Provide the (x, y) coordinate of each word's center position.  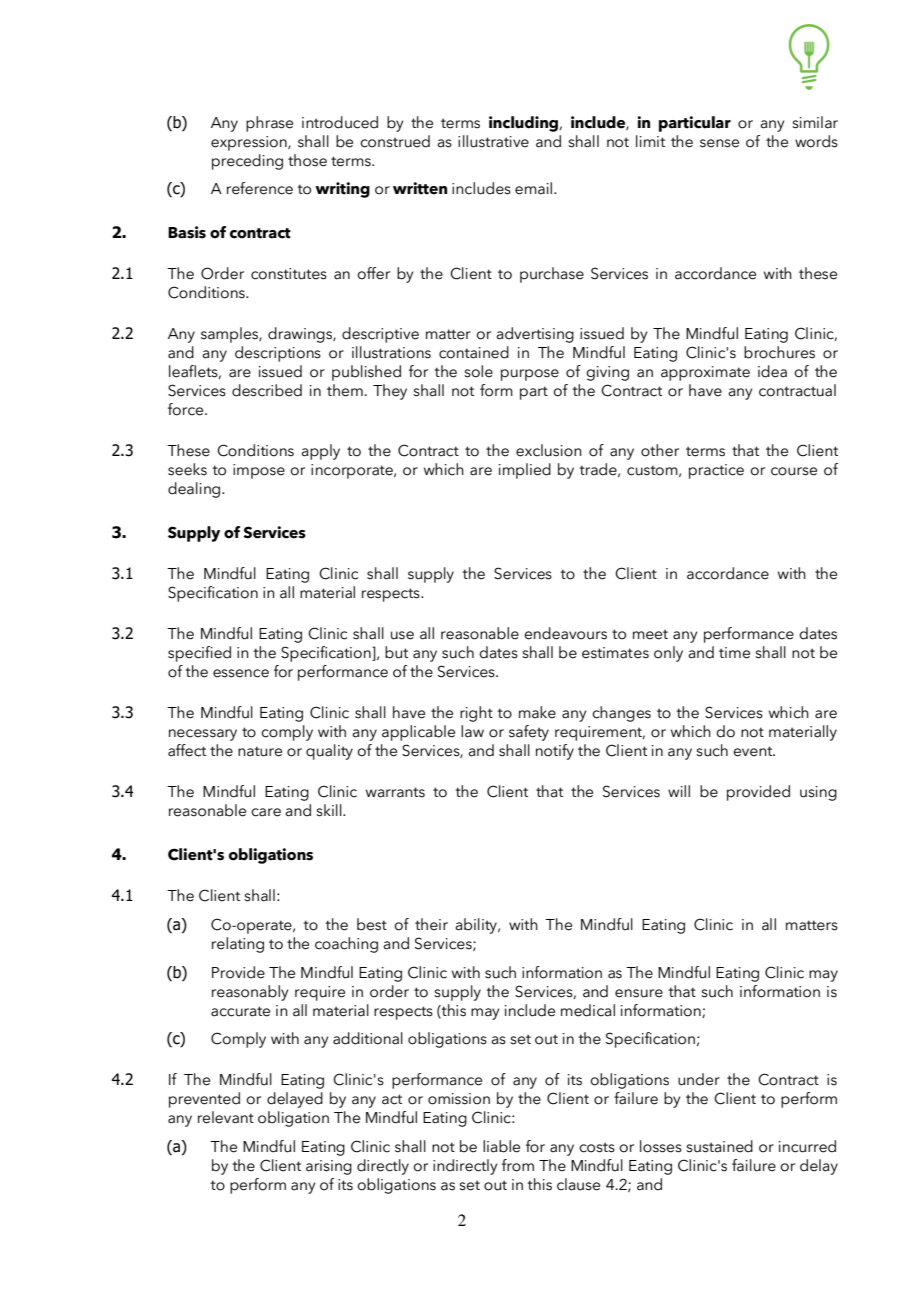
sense (719, 143)
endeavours (565, 633)
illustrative (493, 141)
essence (241, 673)
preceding (247, 162)
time (734, 653)
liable (501, 1146)
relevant (226, 1117)
